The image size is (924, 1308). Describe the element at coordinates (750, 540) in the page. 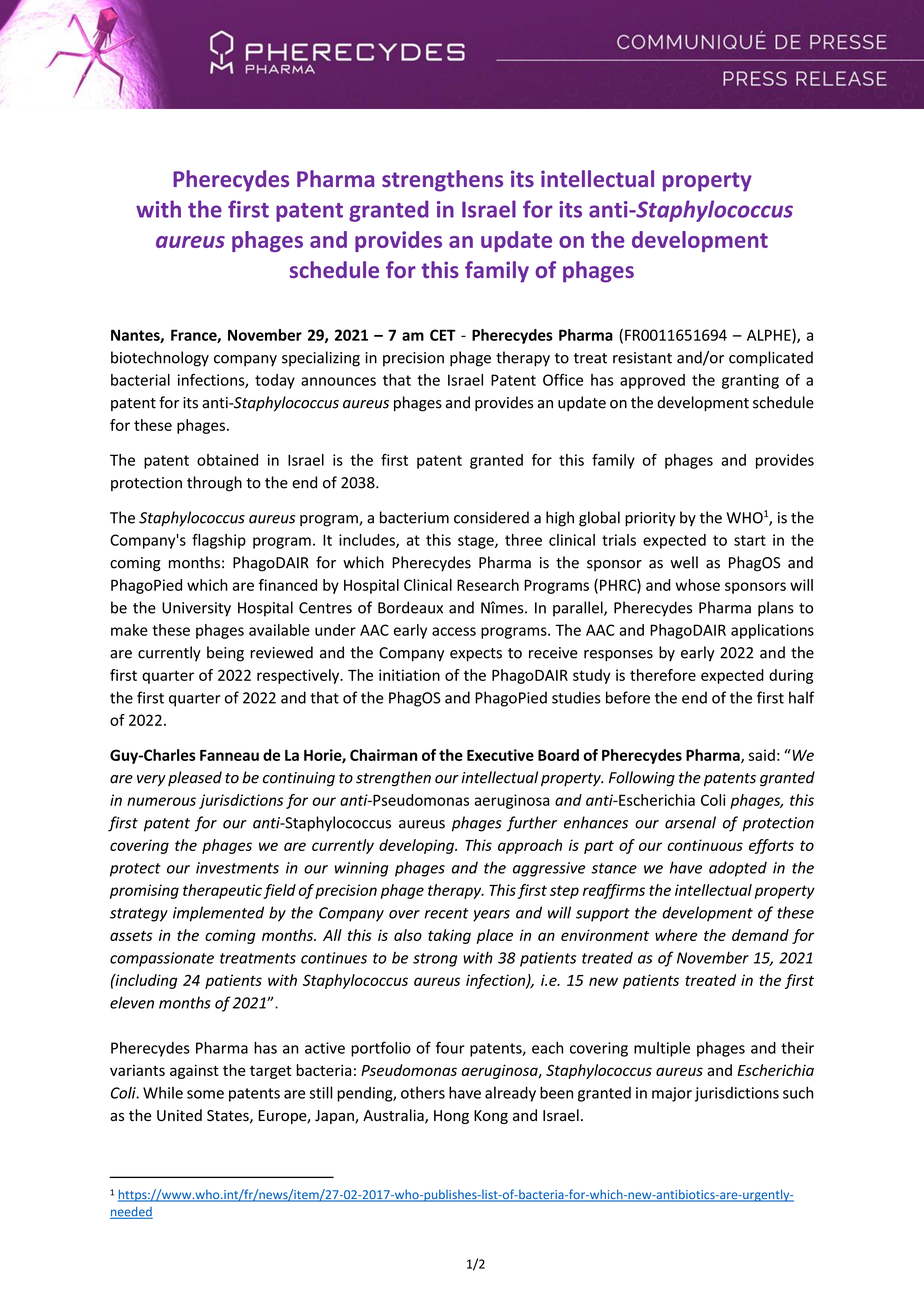

I see `start` at that location.
